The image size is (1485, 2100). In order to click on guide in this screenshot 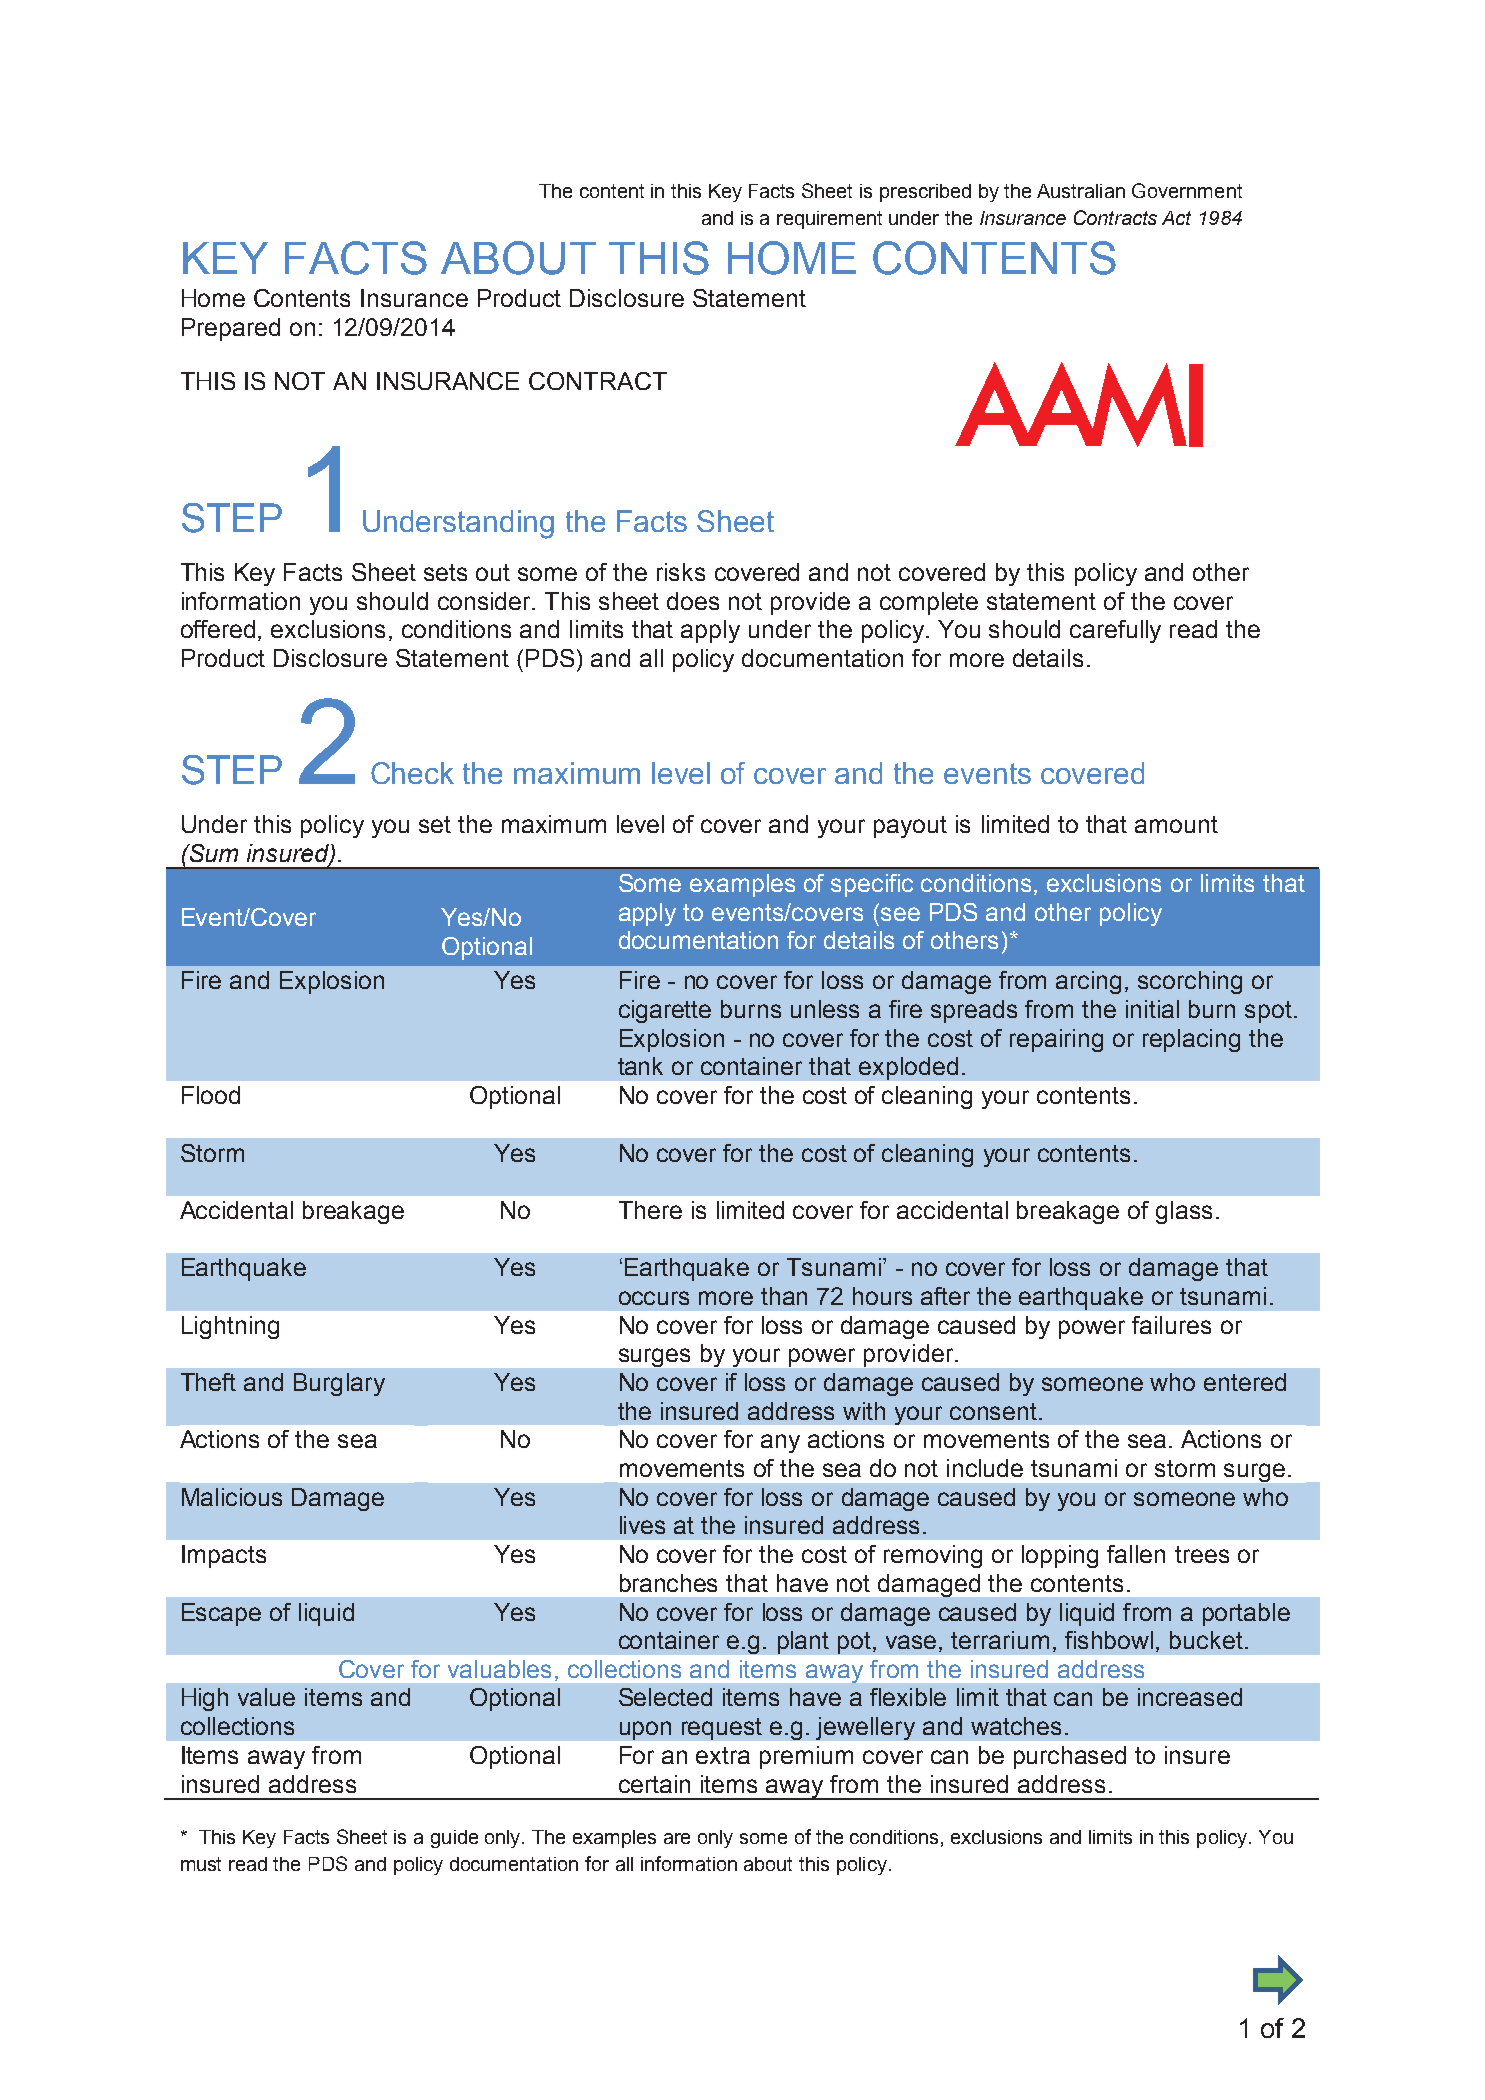, I will do `click(454, 1839)`.
